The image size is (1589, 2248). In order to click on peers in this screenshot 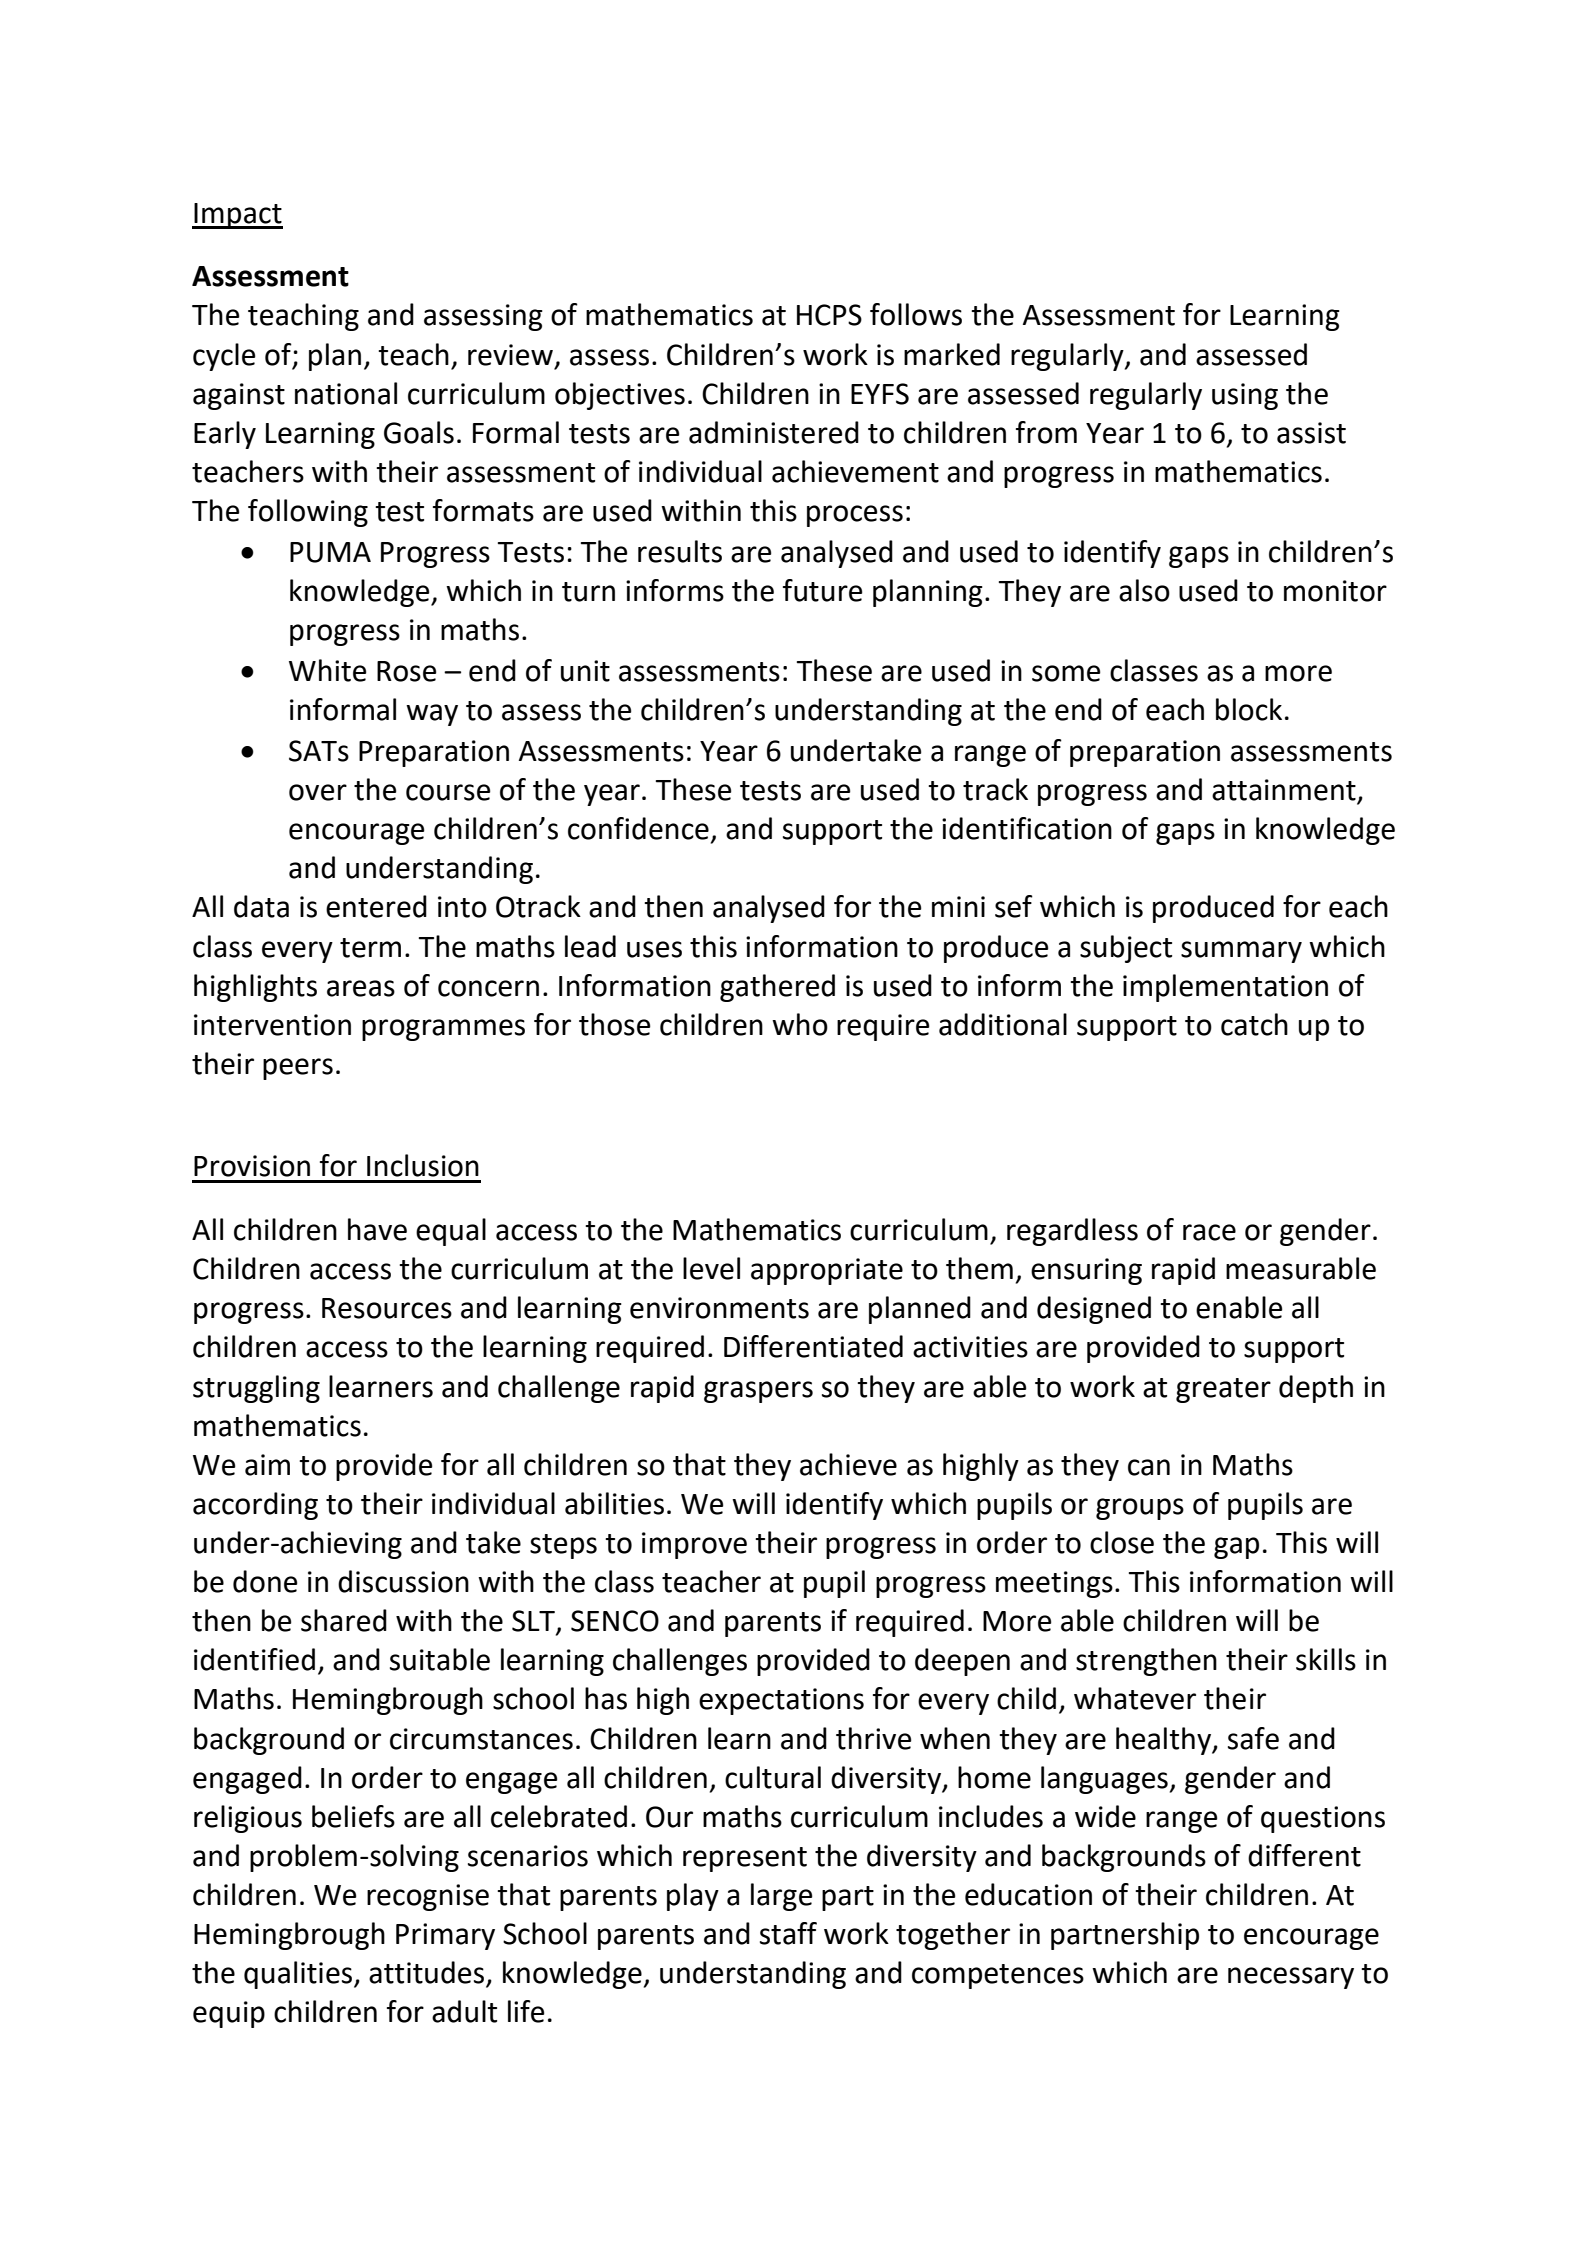, I will do `click(298, 1069)`.
